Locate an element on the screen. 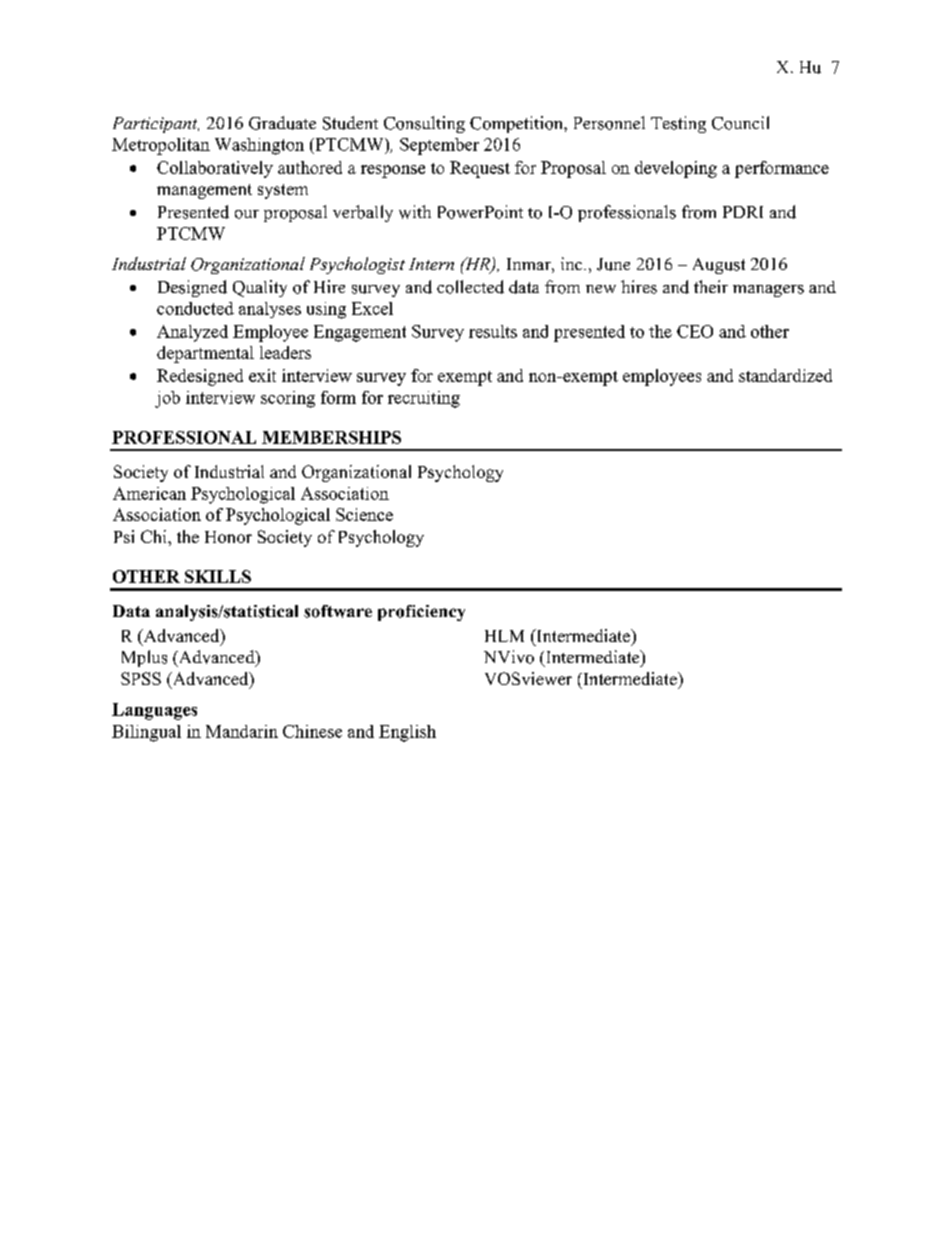 The width and height of the screenshot is (952, 1233). results is located at coordinates (493, 331).
